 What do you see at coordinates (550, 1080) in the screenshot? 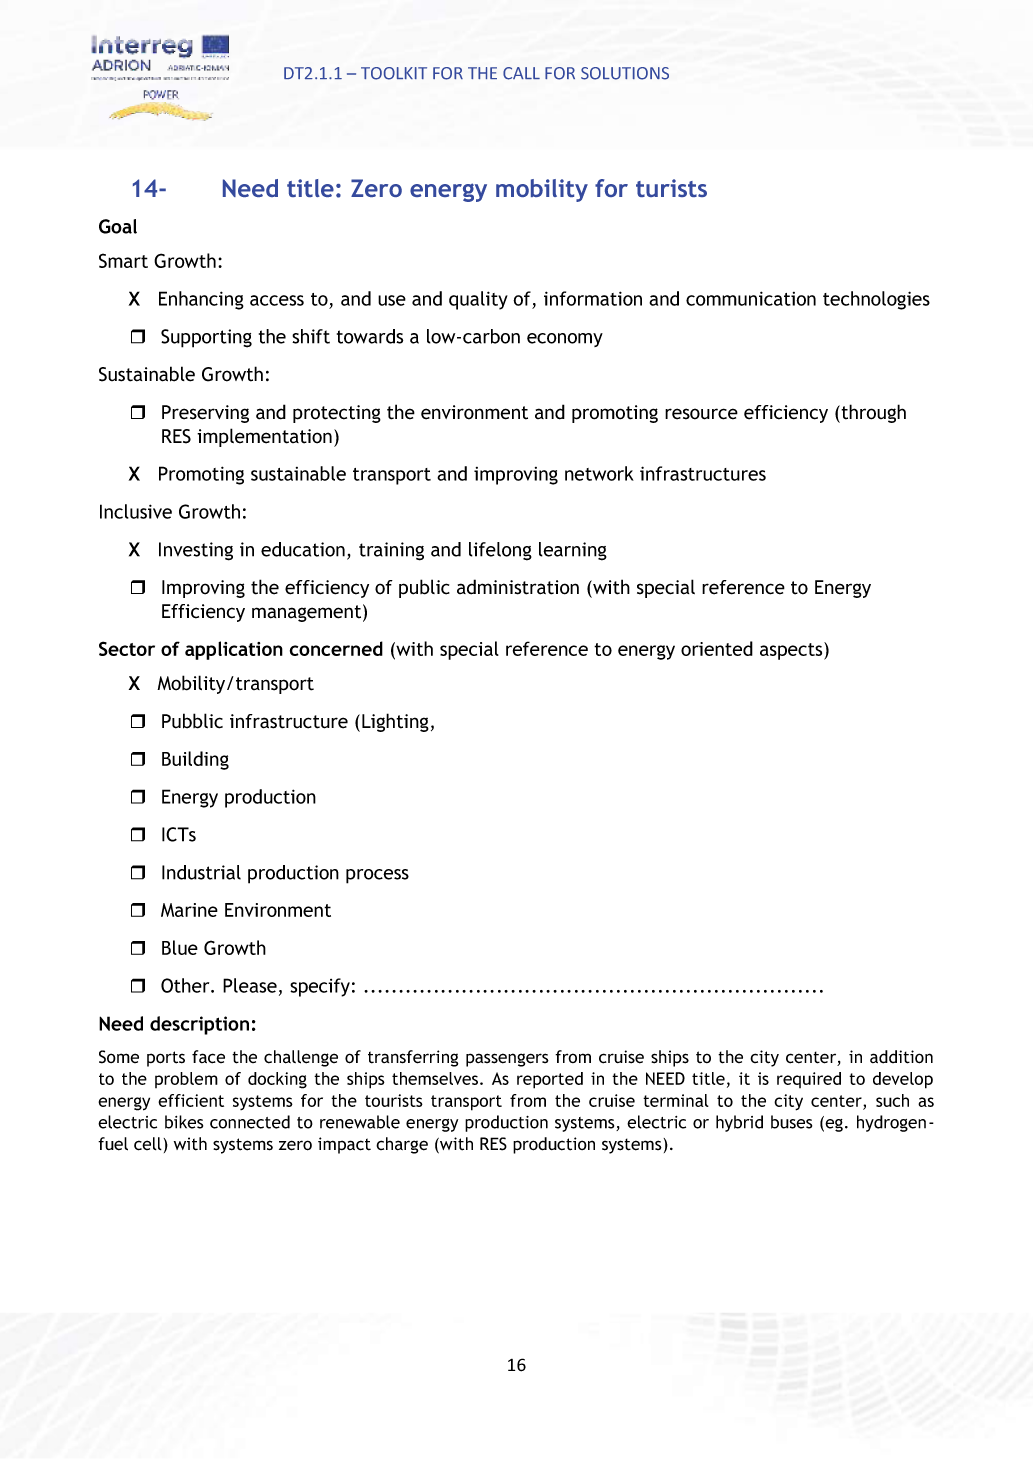
I see `reported` at bounding box center [550, 1080].
